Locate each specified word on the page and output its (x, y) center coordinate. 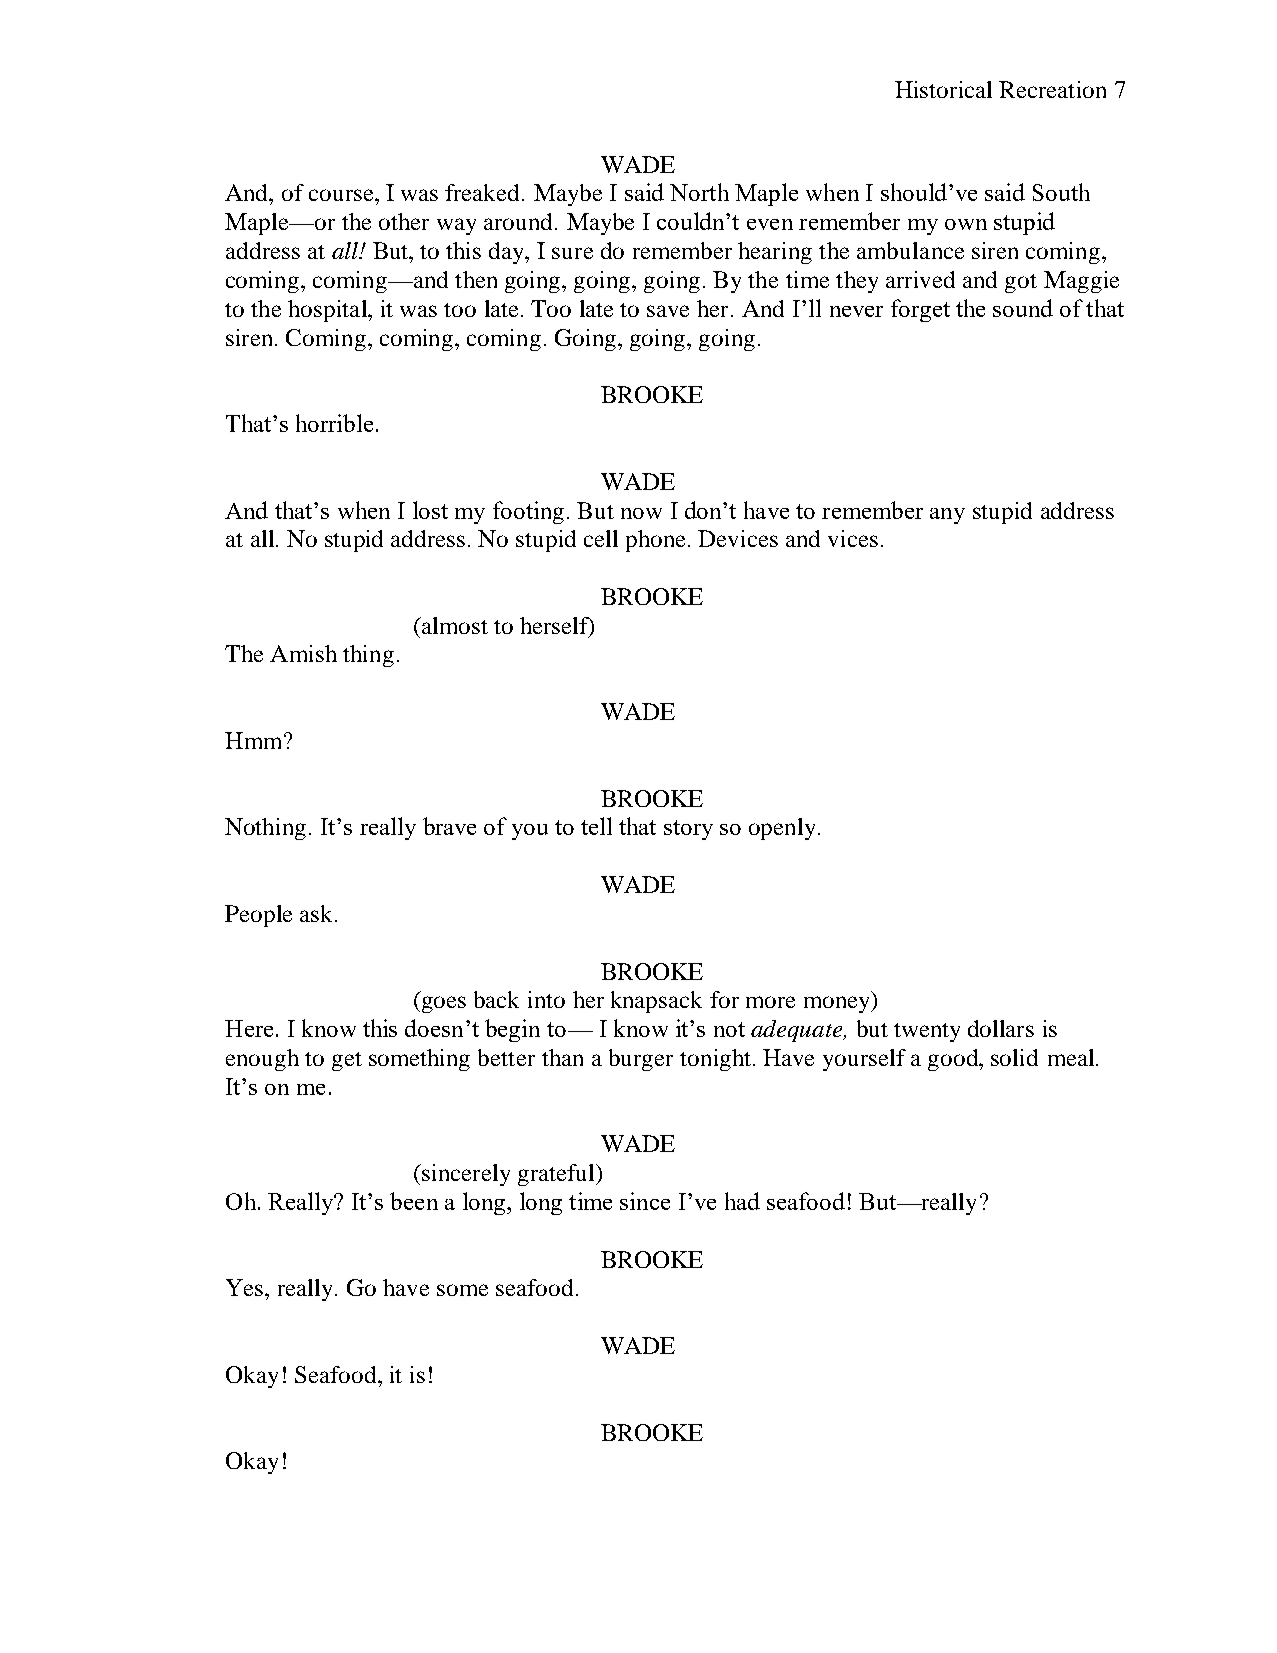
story (688, 830)
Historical (943, 89)
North (699, 192)
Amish (303, 653)
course (342, 195)
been (414, 1201)
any (947, 516)
